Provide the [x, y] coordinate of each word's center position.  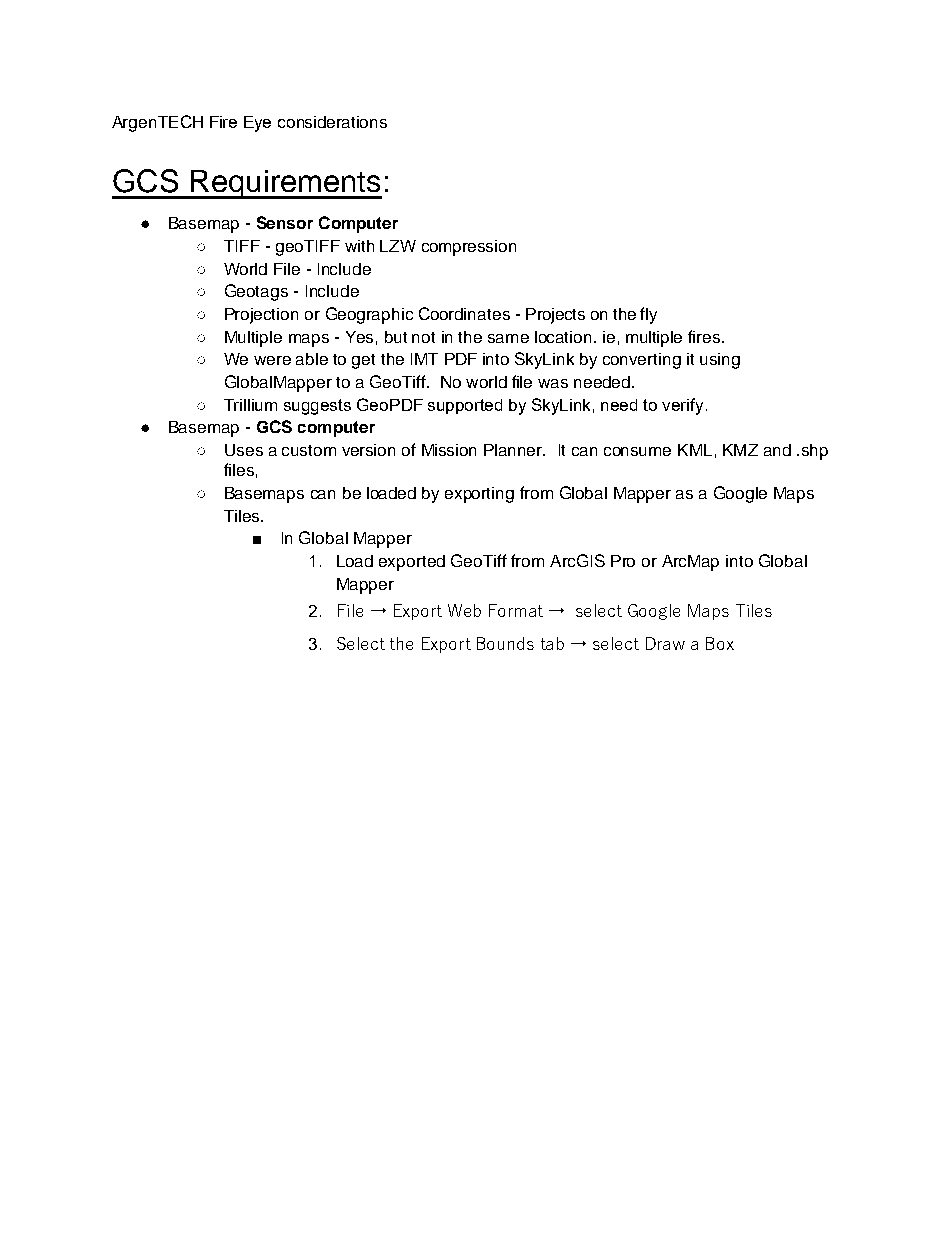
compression [469, 248]
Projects [555, 316]
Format [516, 610]
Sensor [285, 222]
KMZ [740, 450]
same [508, 338]
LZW [398, 246]
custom [309, 450]
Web [464, 610]
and [777, 450]
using [720, 361]
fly [648, 315]
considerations [332, 122]
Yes [359, 337]
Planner [514, 450]
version [368, 450]
